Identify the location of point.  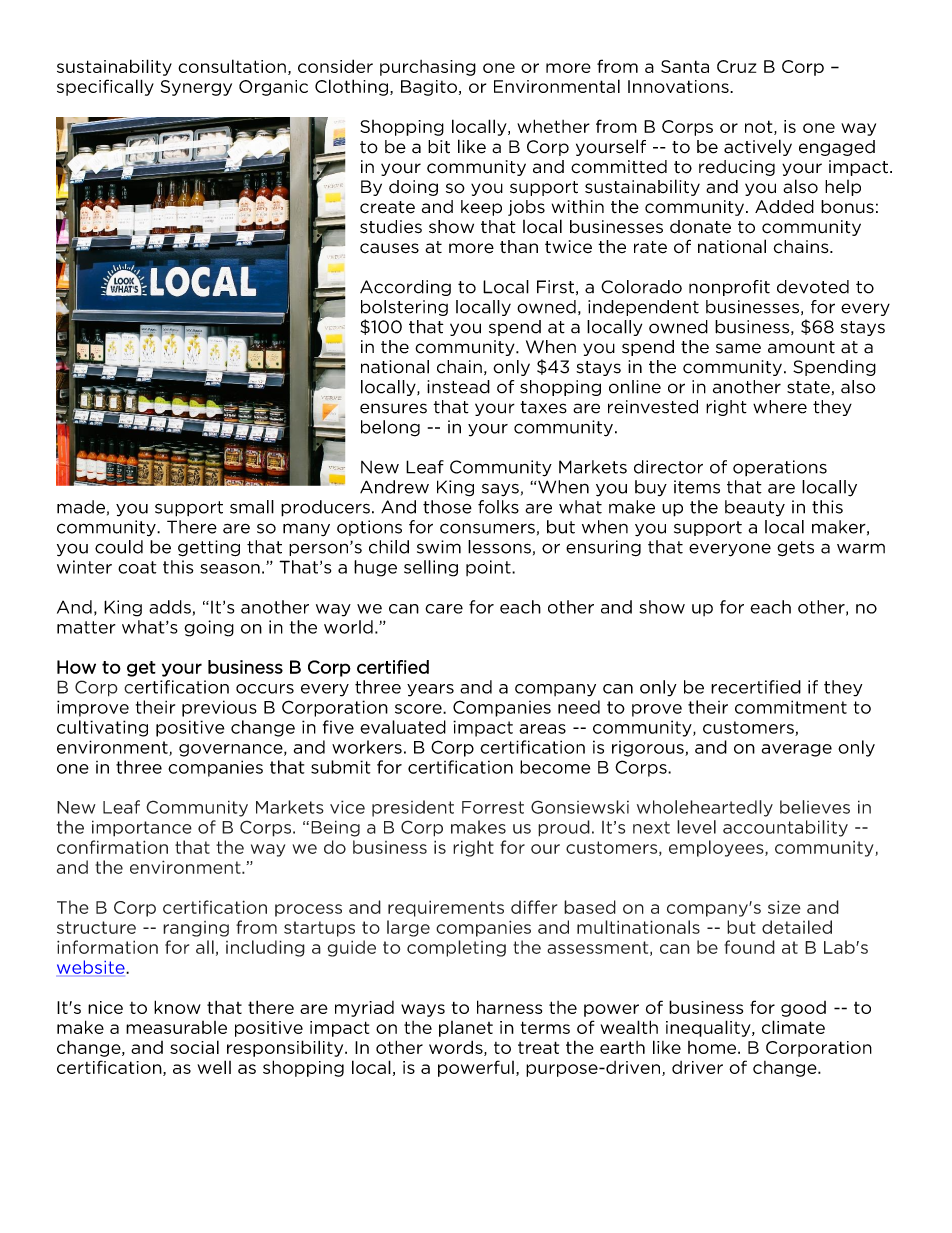
(489, 568).
